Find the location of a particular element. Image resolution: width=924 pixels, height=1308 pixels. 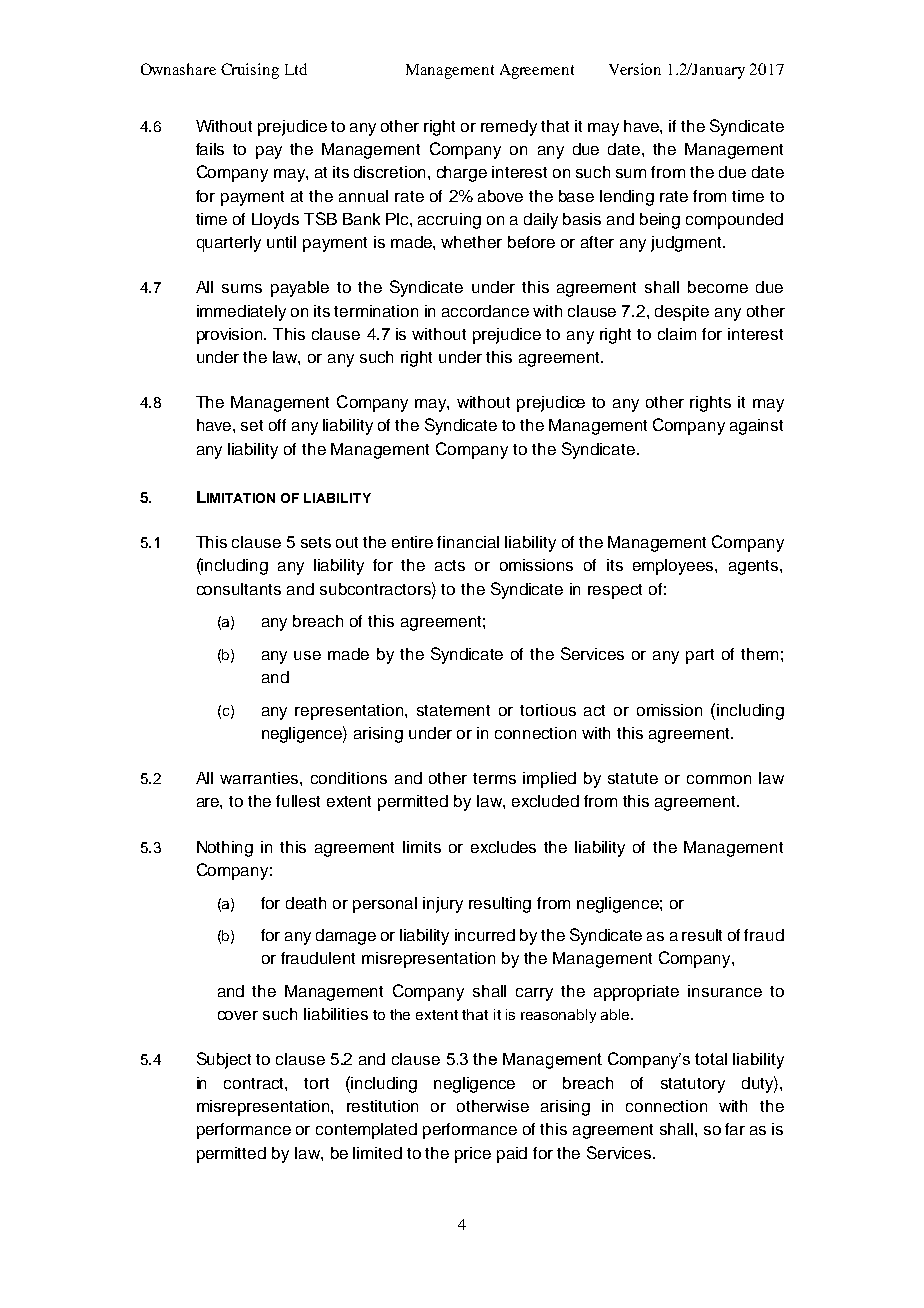

Version is located at coordinates (635, 69).
